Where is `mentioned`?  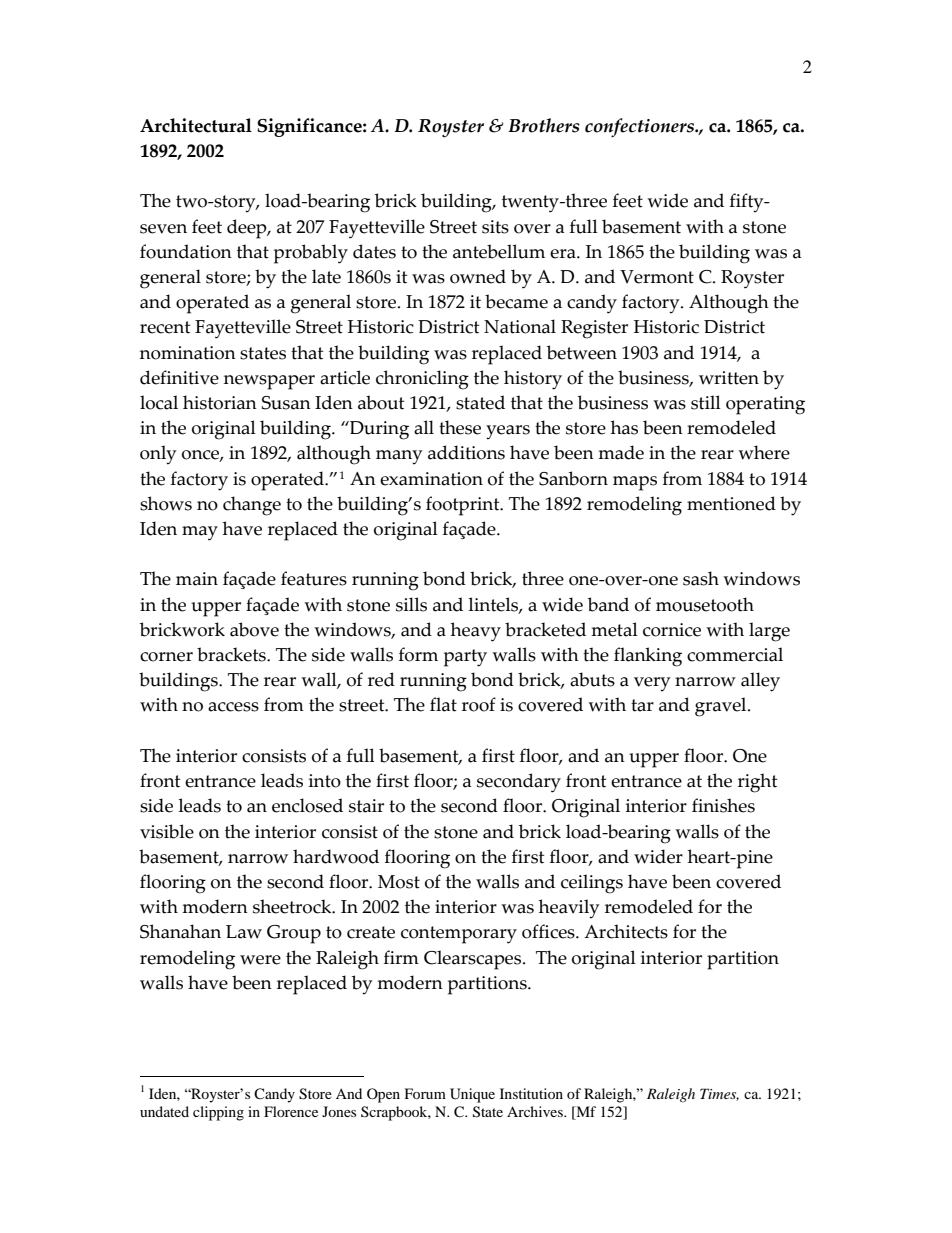
mentioned is located at coordinates (731, 503).
